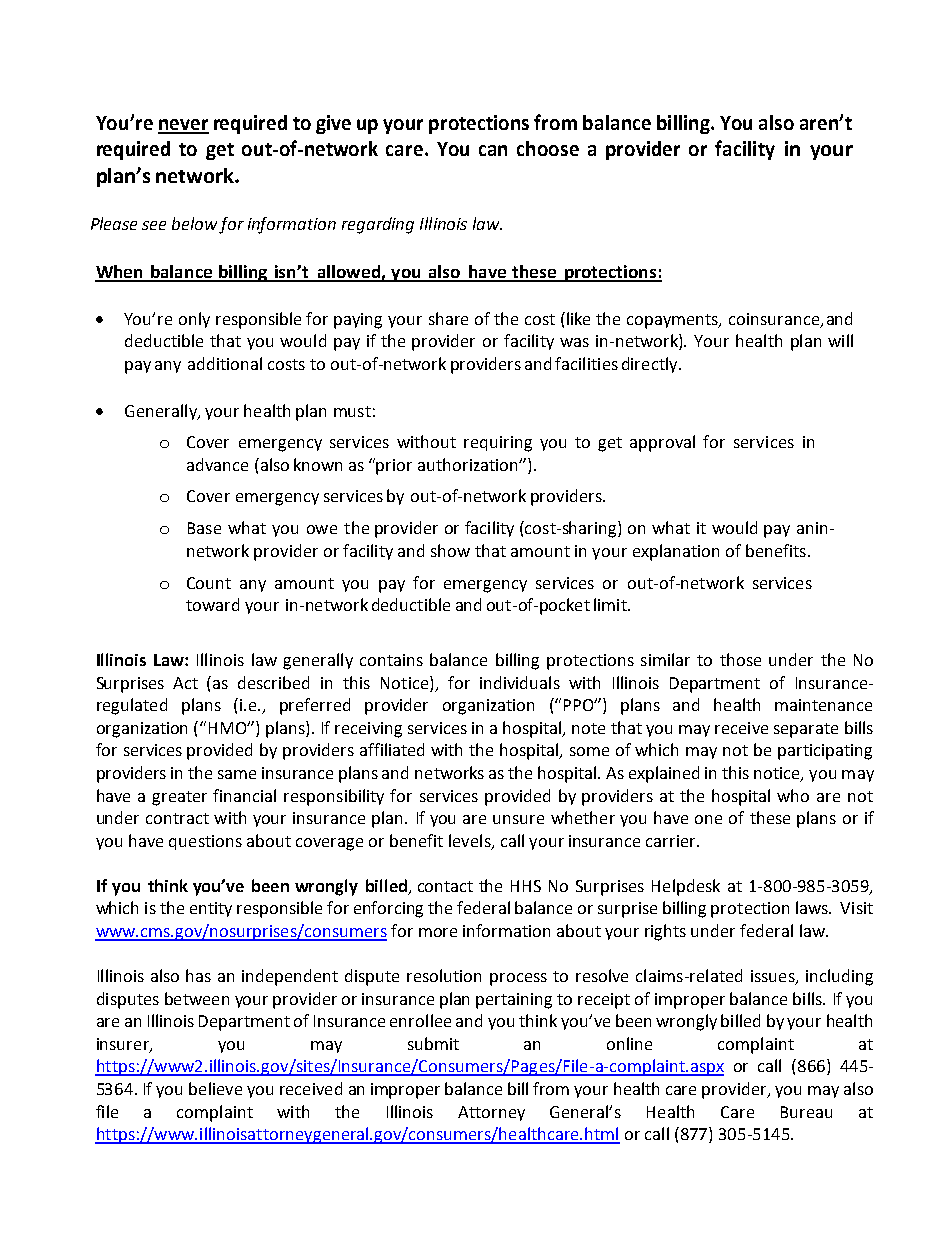 This screenshot has height=1233, width=952. Describe the element at coordinates (498, 444) in the screenshot. I see `requiring` at that location.
